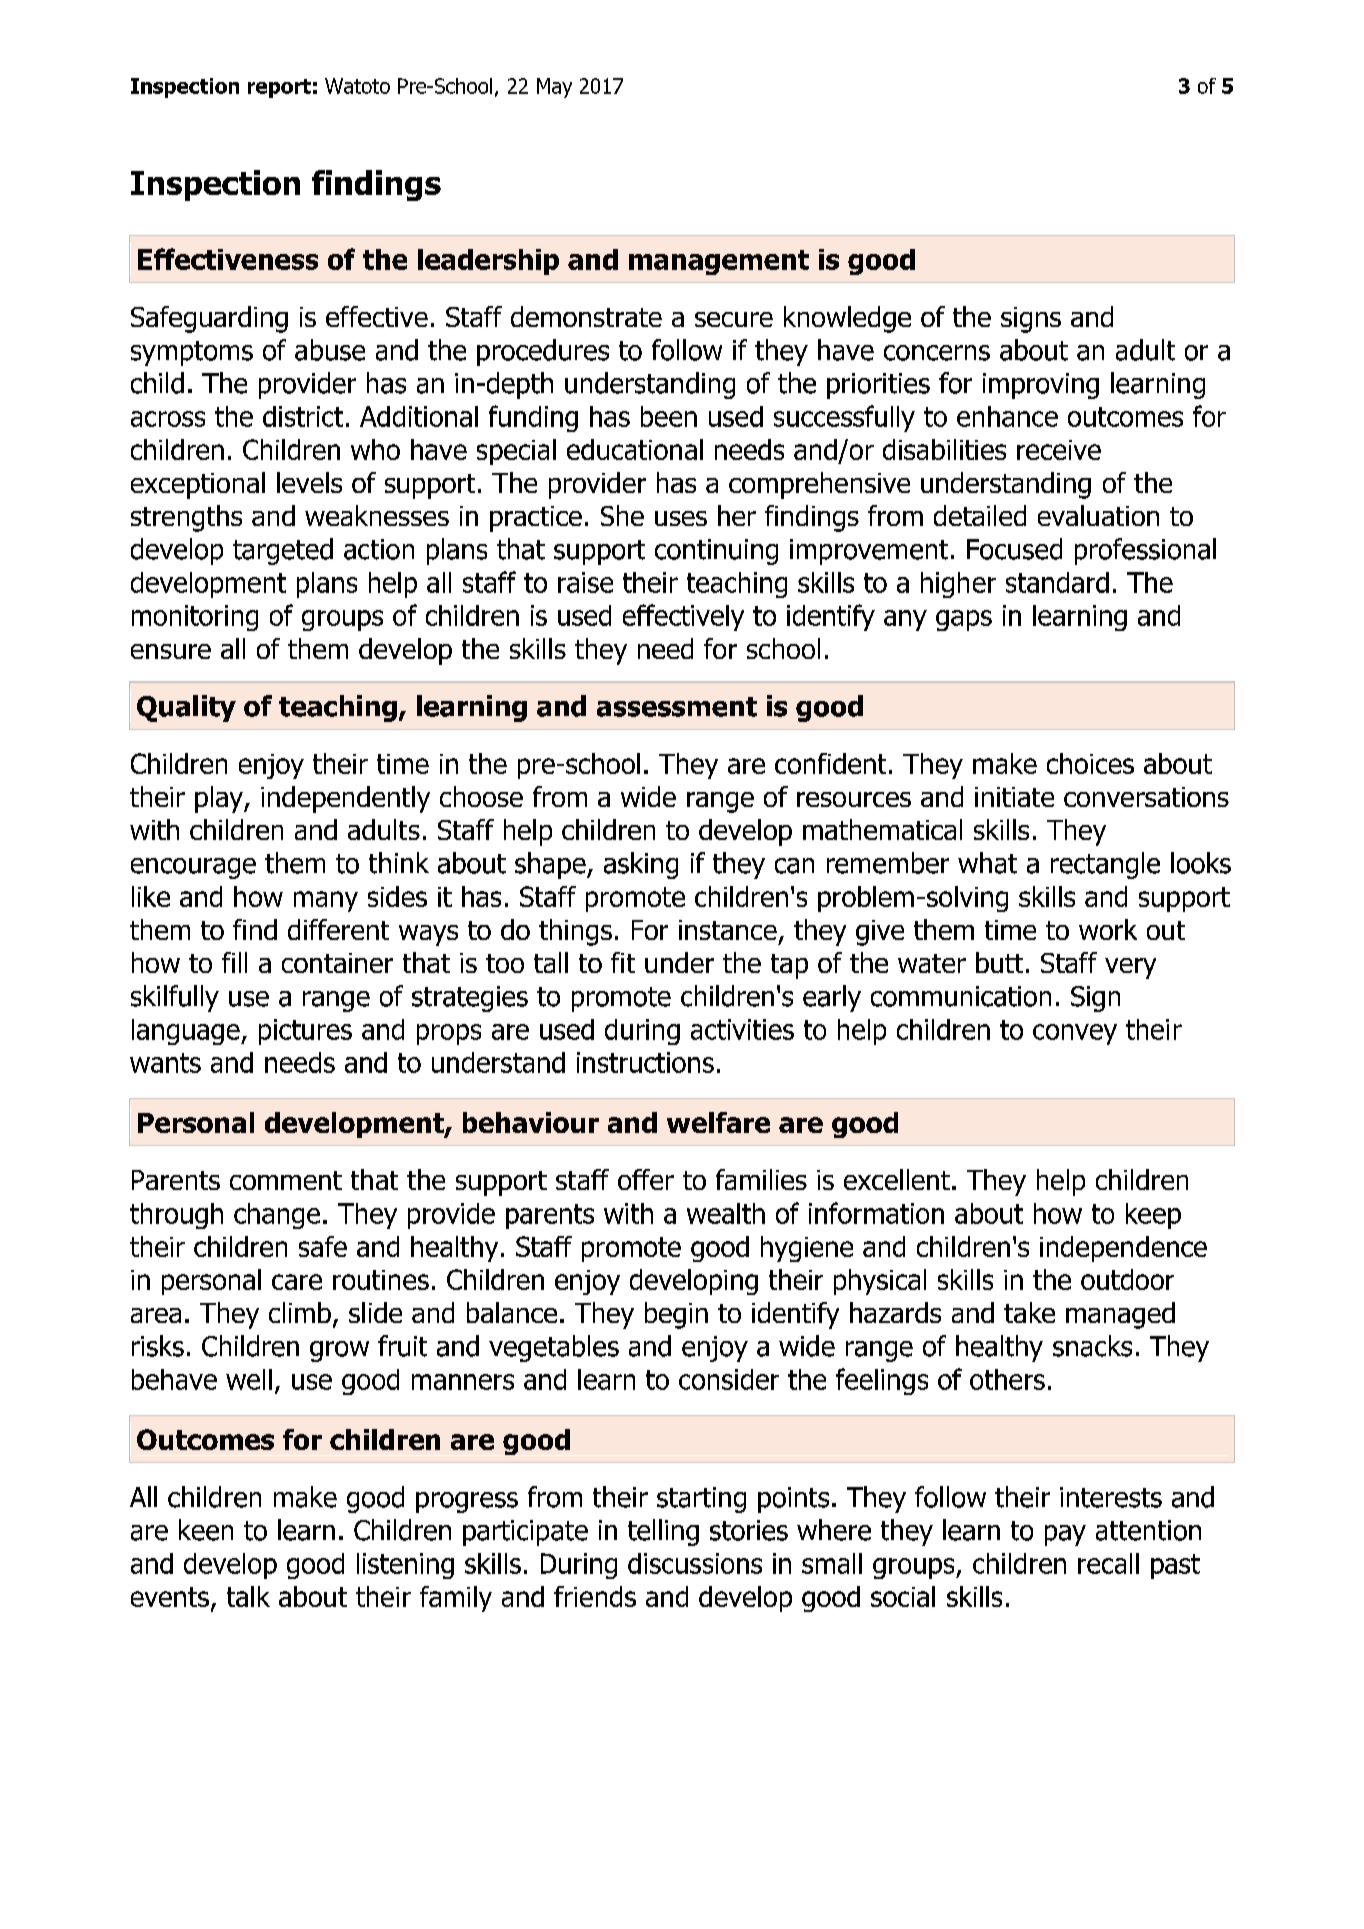  I want to click on May, so click(554, 88).
